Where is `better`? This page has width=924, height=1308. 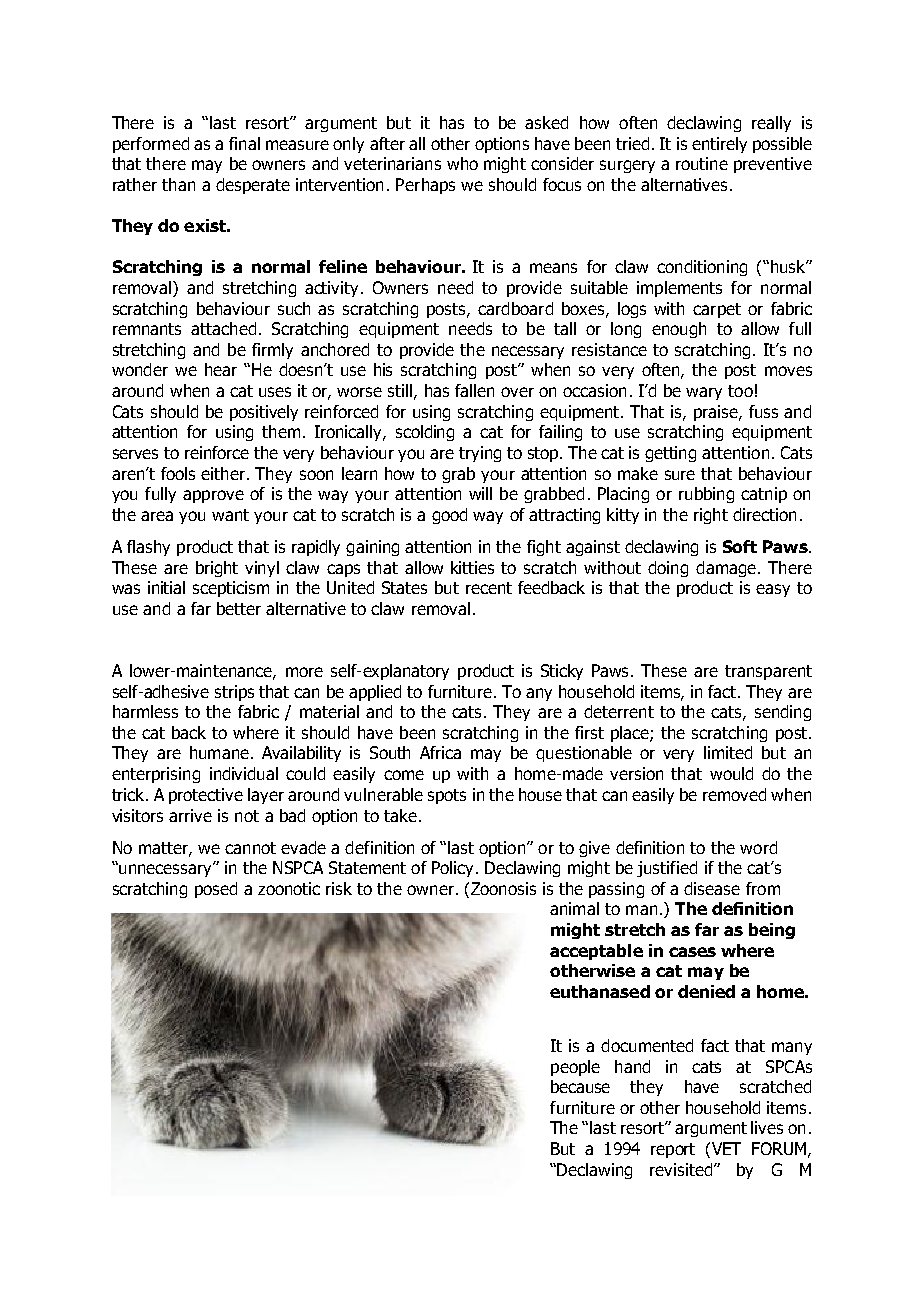 better is located at coordinates (239, 608).
